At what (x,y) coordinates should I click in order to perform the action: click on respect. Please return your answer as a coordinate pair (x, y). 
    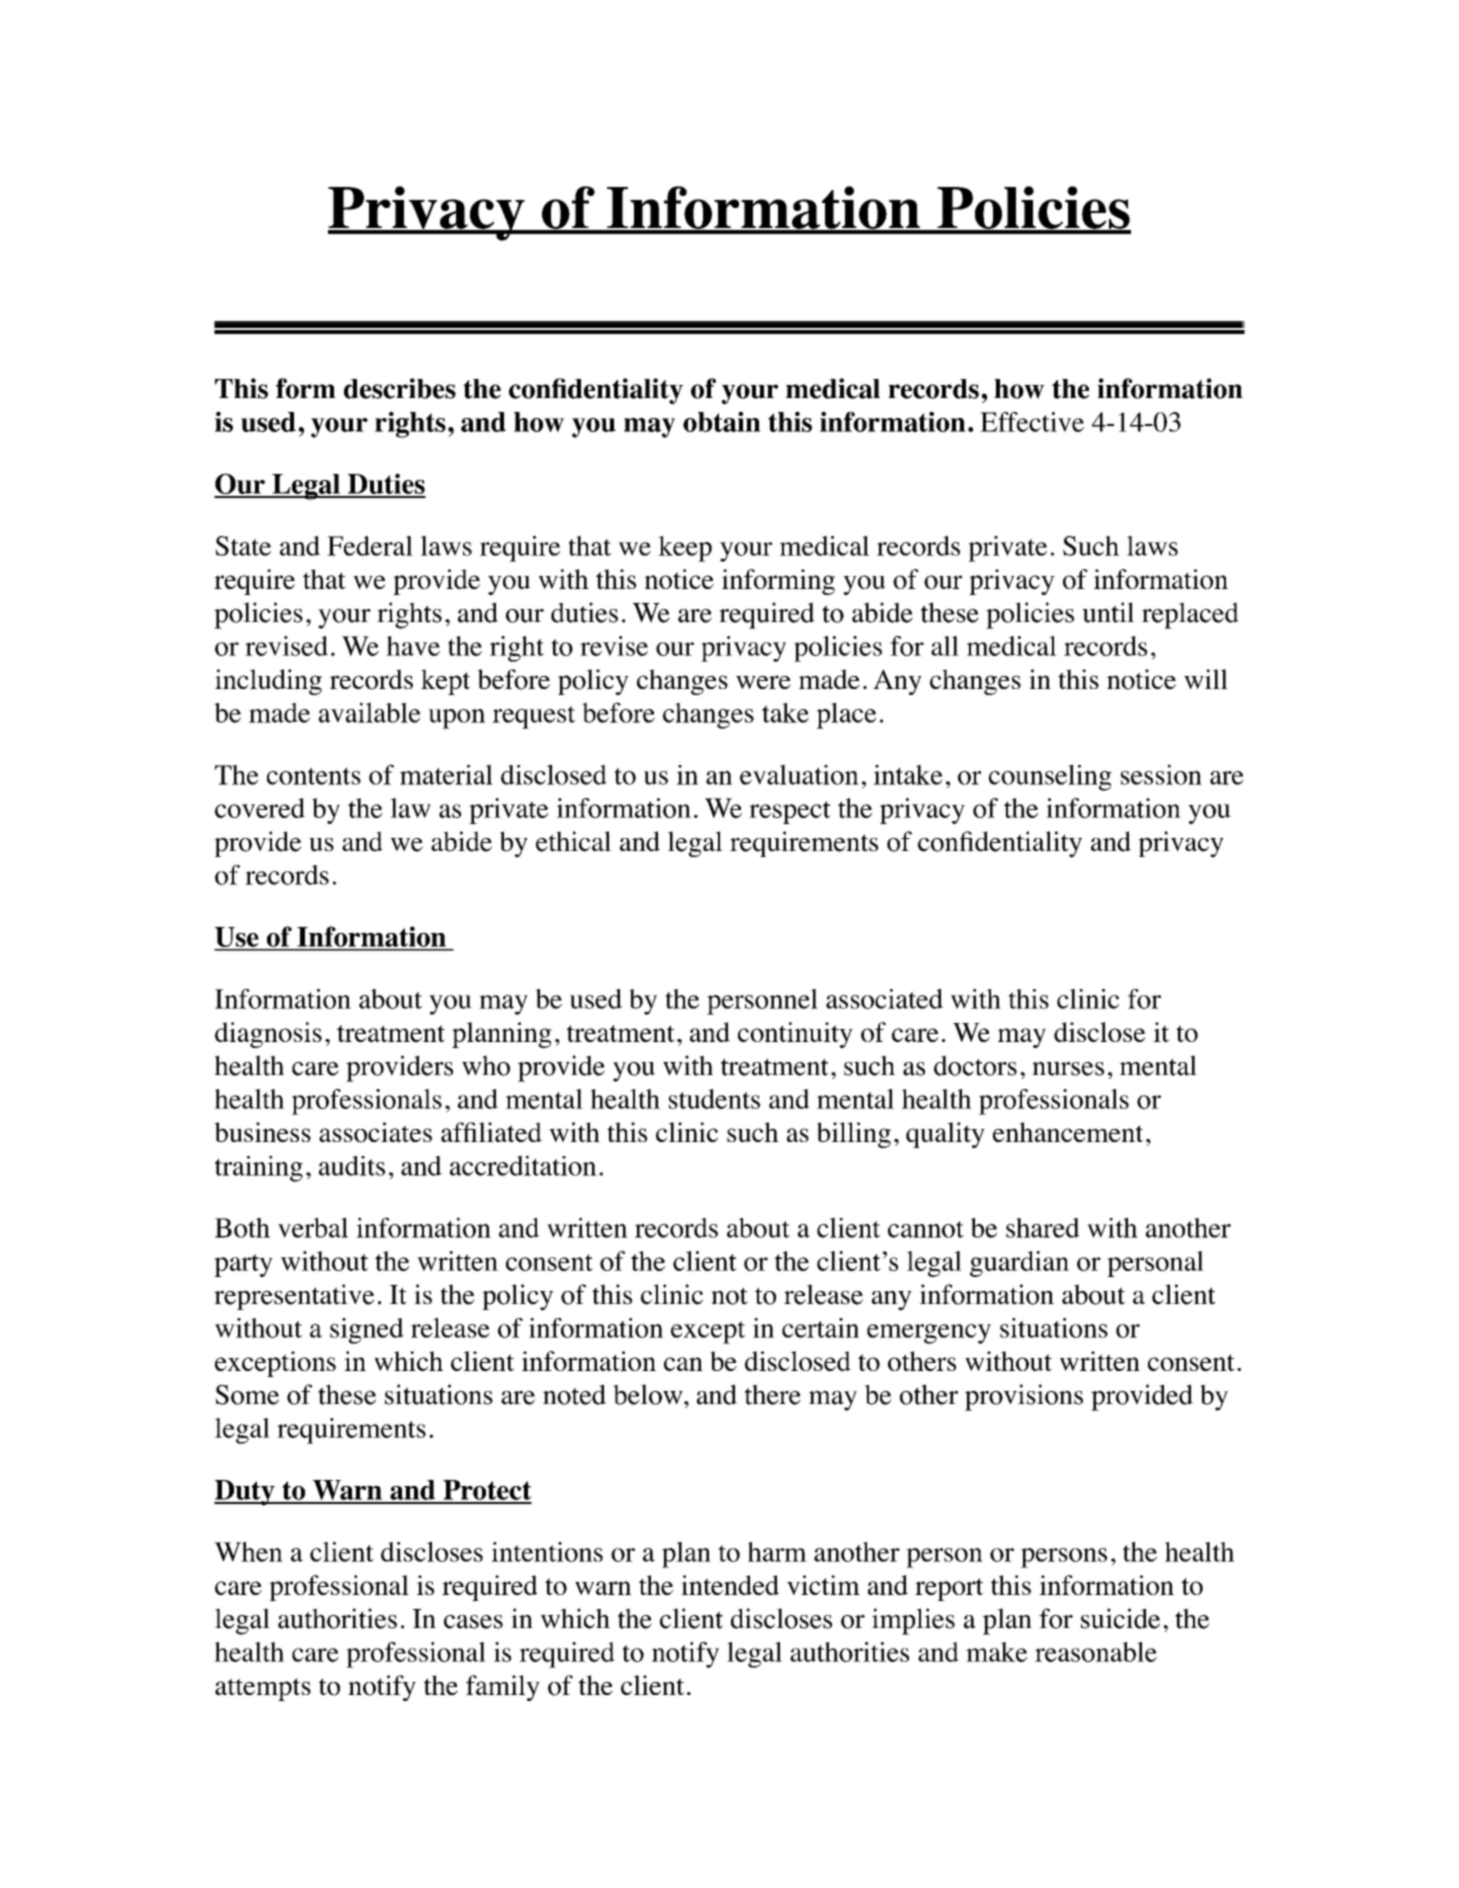
    Looking at the image, I should click on (790, 812).
